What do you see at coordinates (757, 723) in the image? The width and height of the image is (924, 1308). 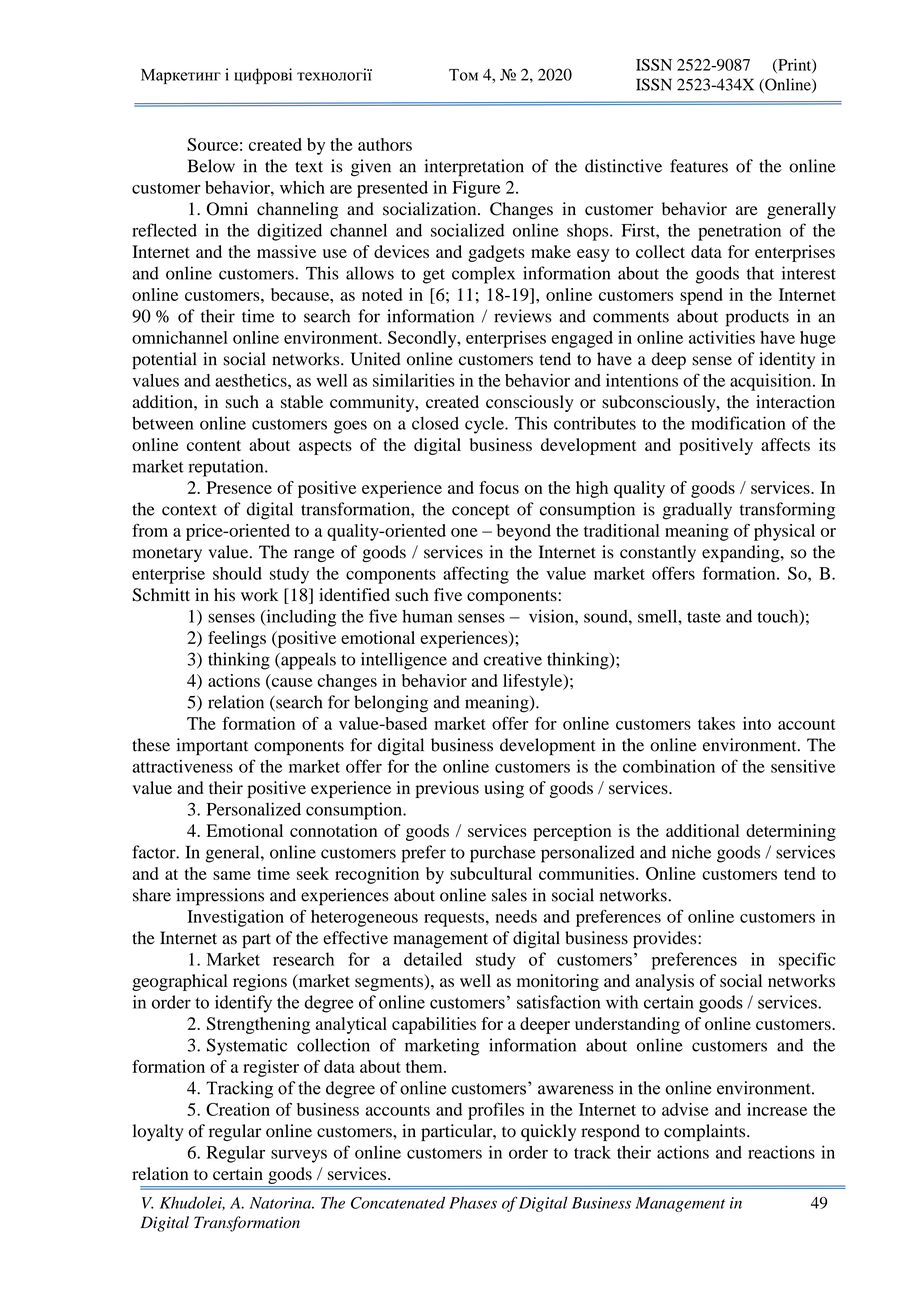 I see `into` at bounding box center [757, 723].
